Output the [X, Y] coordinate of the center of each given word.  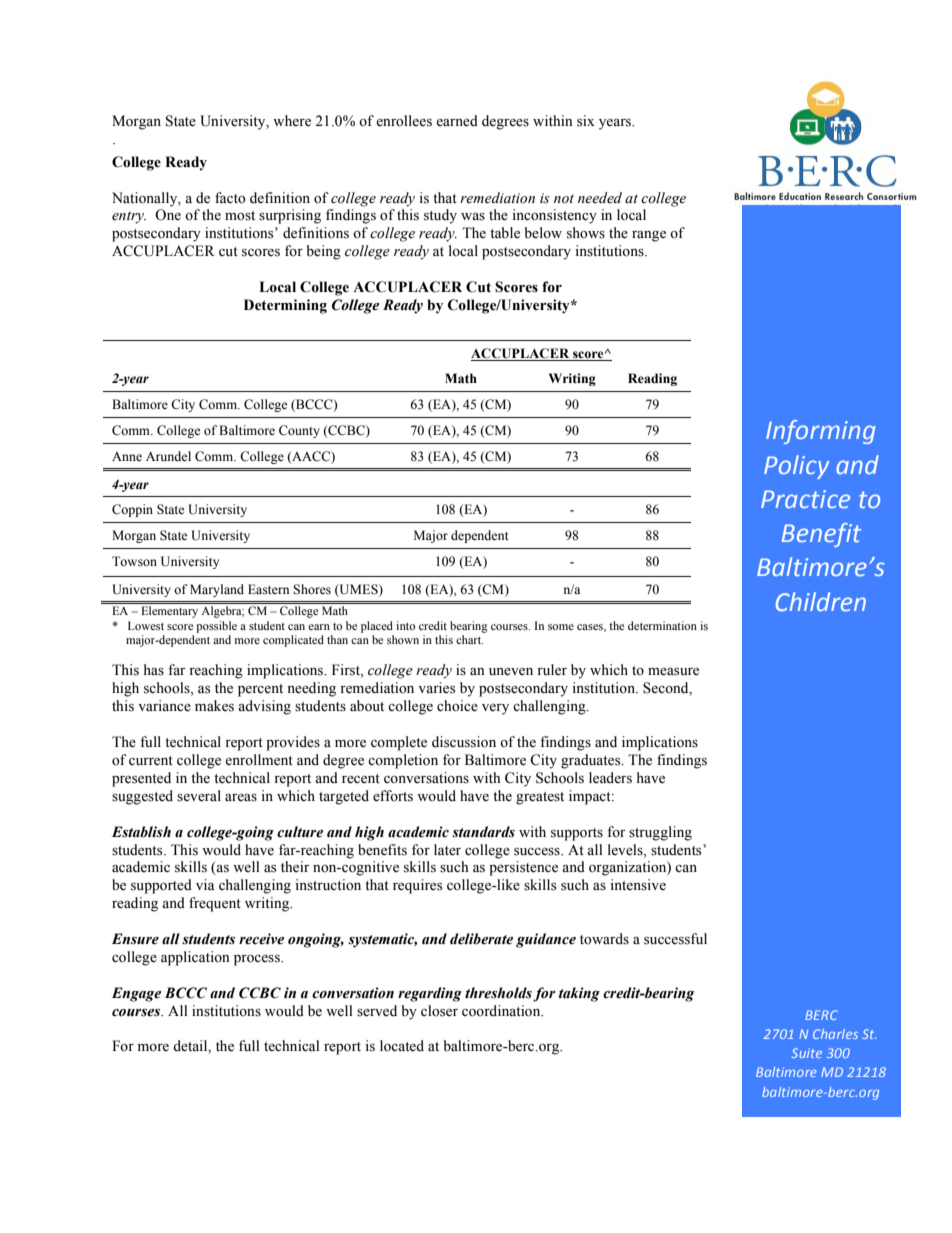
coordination [502, 1011]
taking [579, 994]
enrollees [404, 121]
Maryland [217, 590]
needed [600, 198]
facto [230, 198]
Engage [136, 994]
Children [821, 601]
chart [469, 639]
